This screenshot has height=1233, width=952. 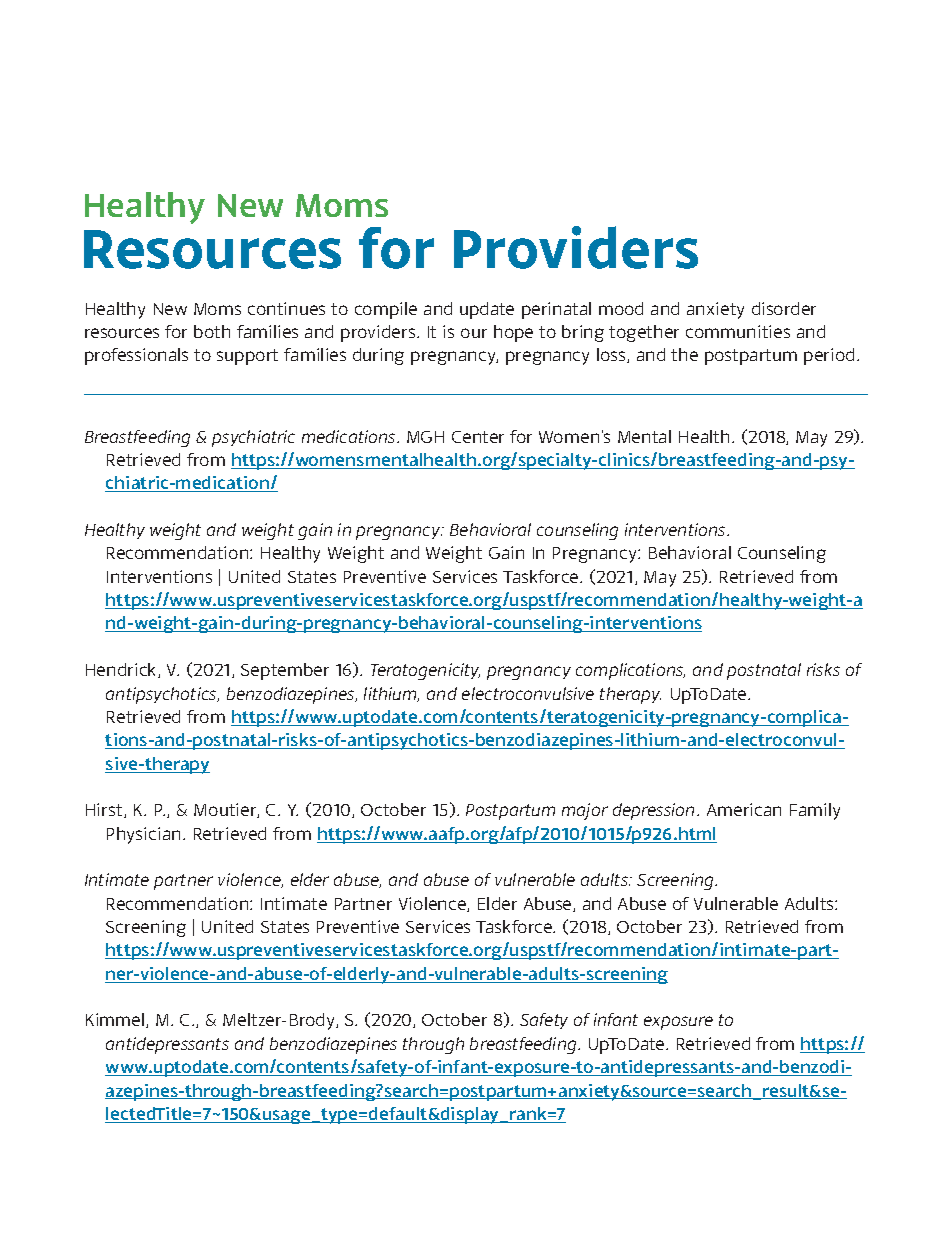 What do you see at coordinates (829, 356) in the screenshot?
I see `period` at bounding box center [829, 356].
